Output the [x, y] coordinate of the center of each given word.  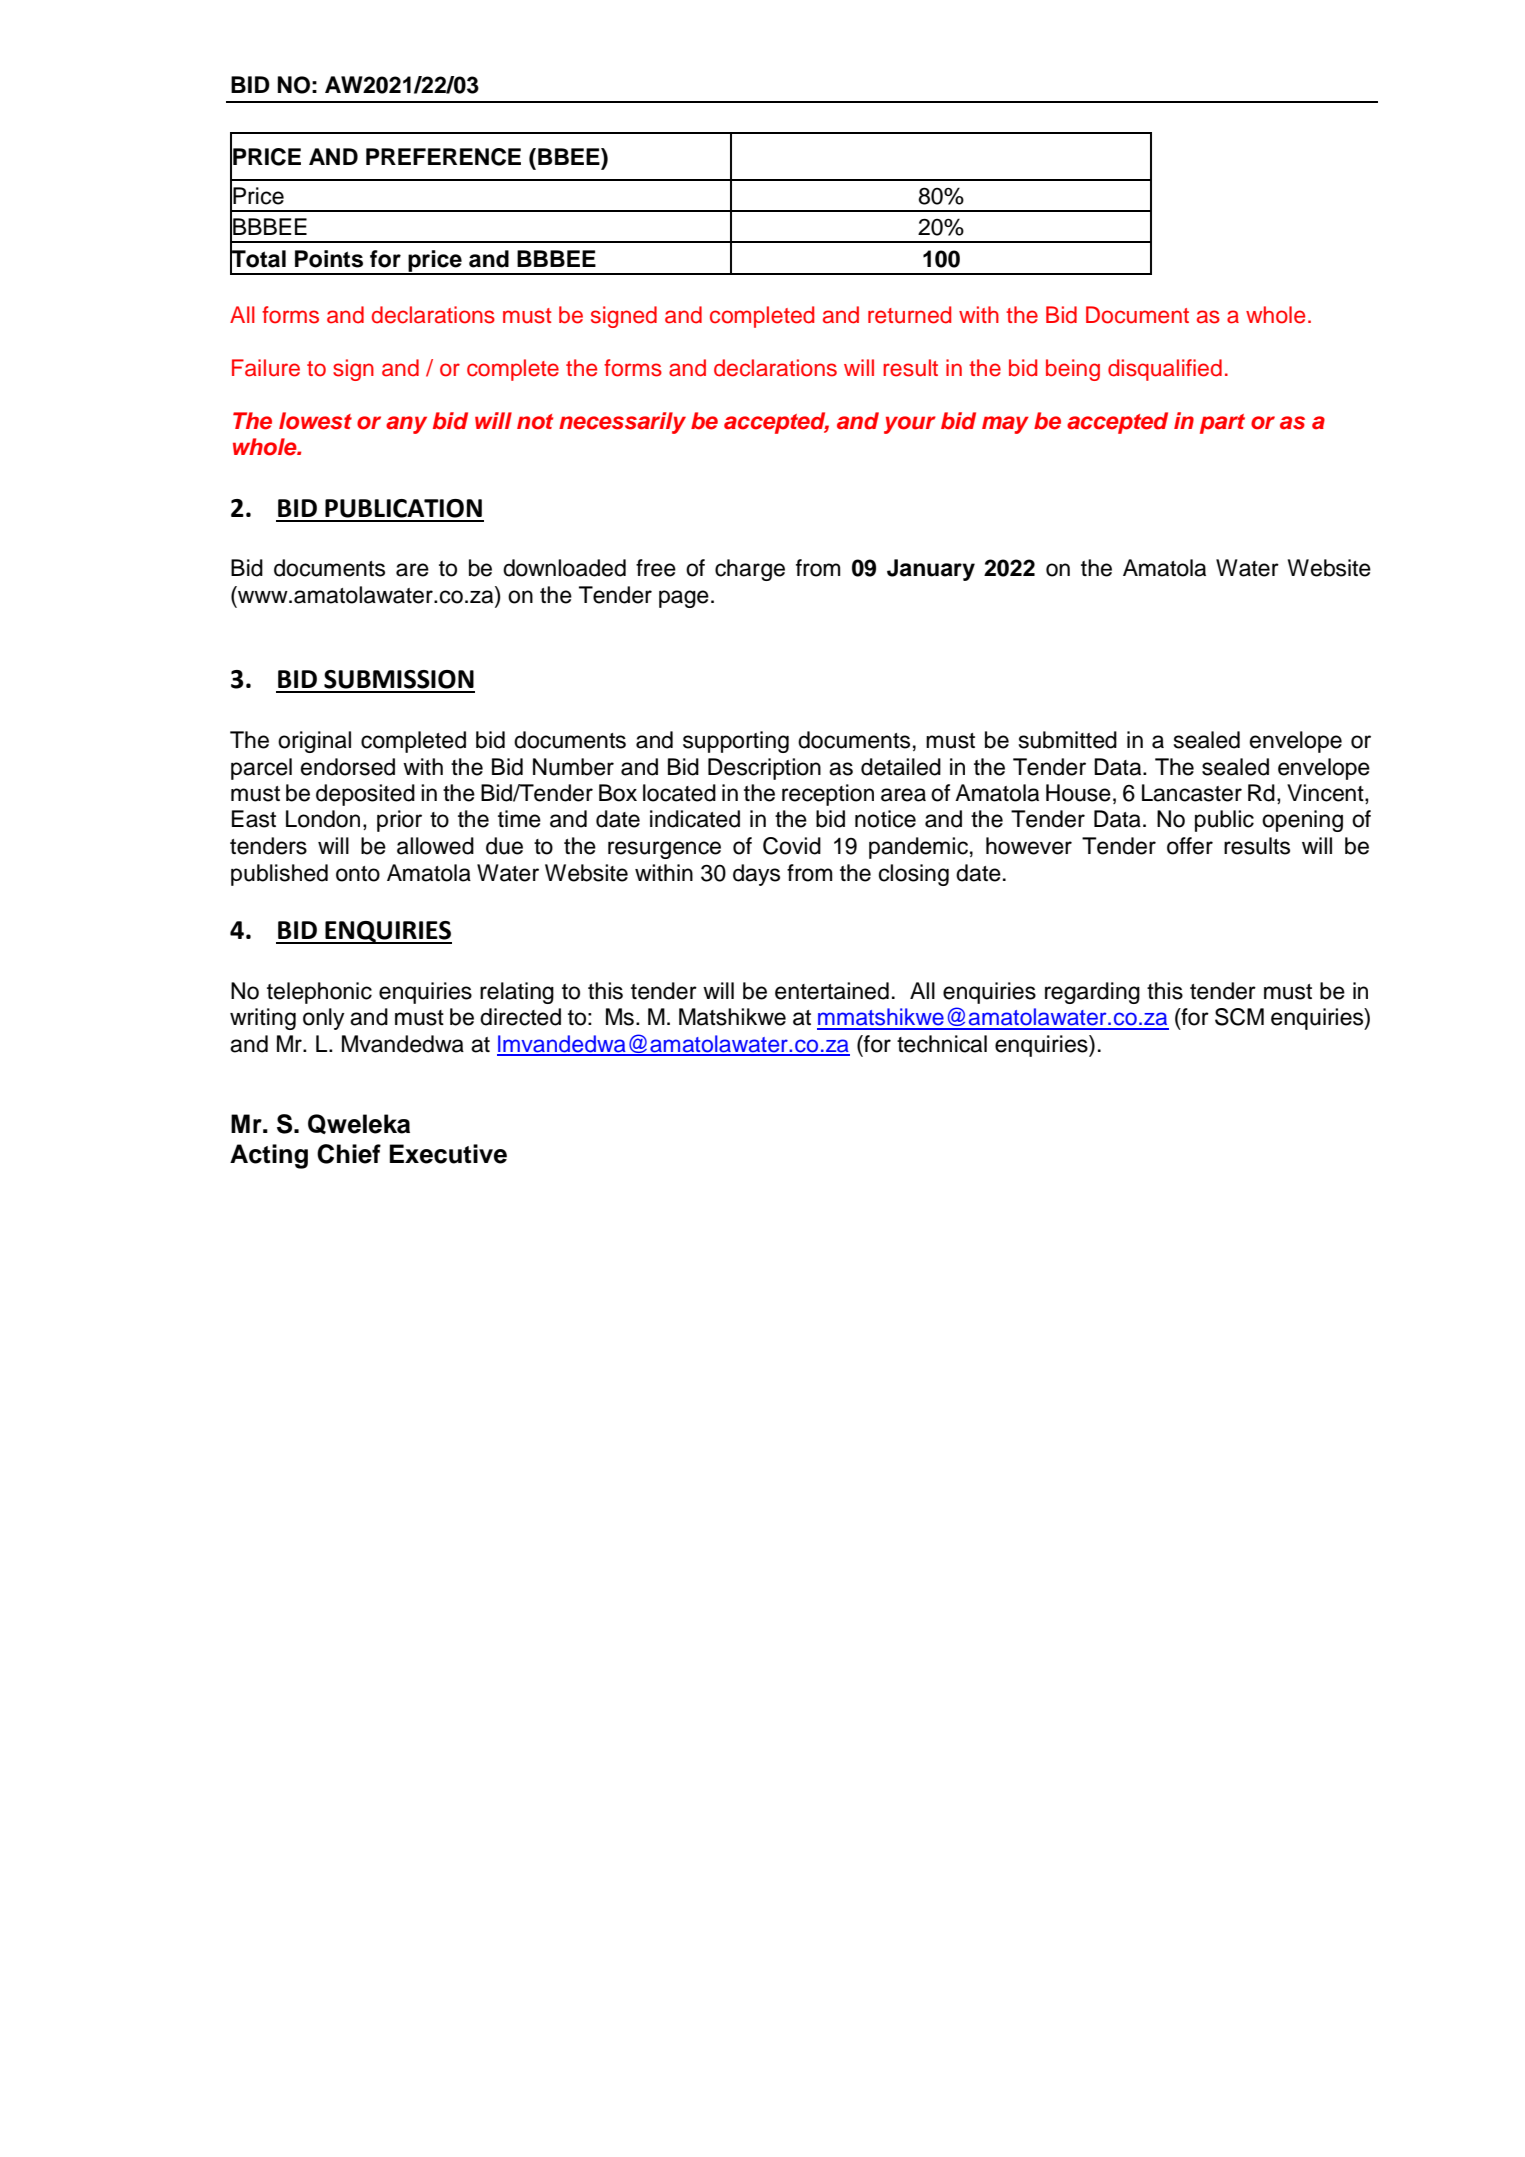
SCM [1239, 1017]
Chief [349, 1154]
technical [942, 1044]
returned [909, 315]
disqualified [1165, 370]
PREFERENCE [443, 157]
